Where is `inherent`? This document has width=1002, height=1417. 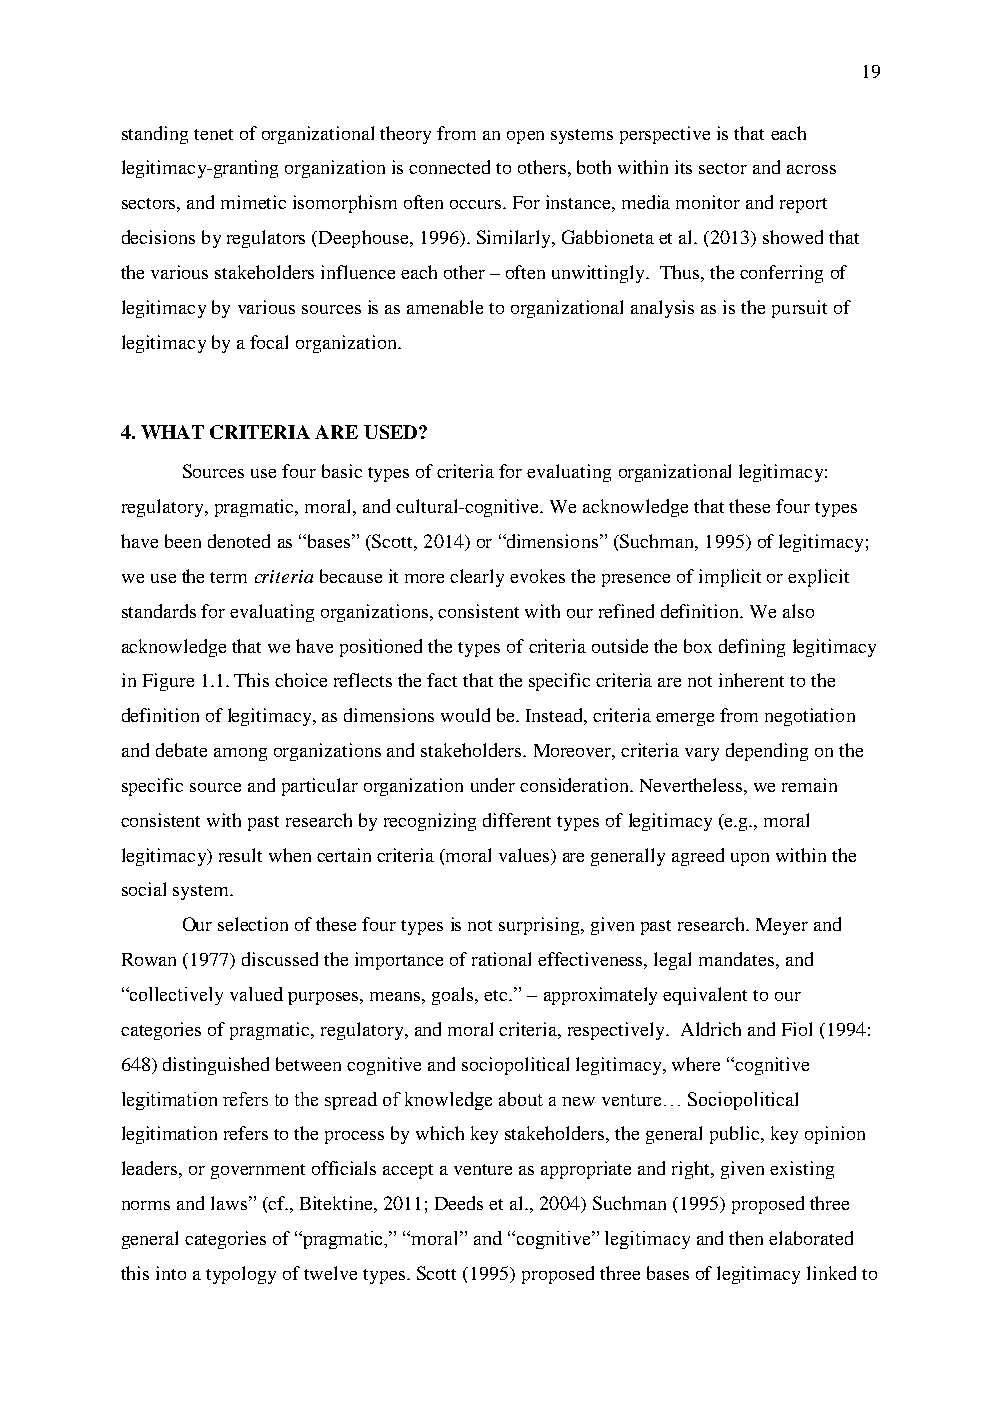 inherent is located at coordinates (751, 680).
